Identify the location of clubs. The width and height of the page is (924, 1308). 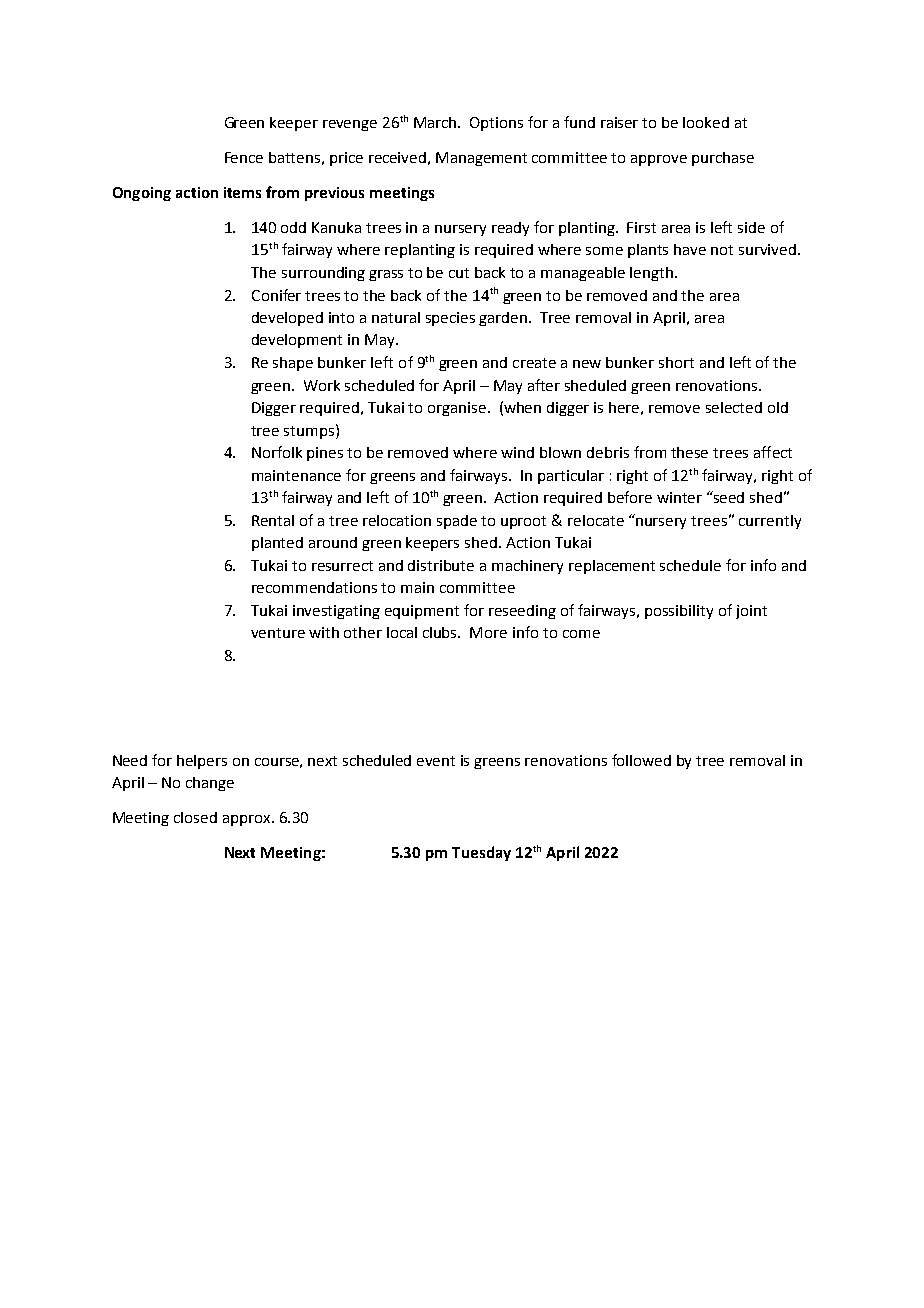
(441, 632).
